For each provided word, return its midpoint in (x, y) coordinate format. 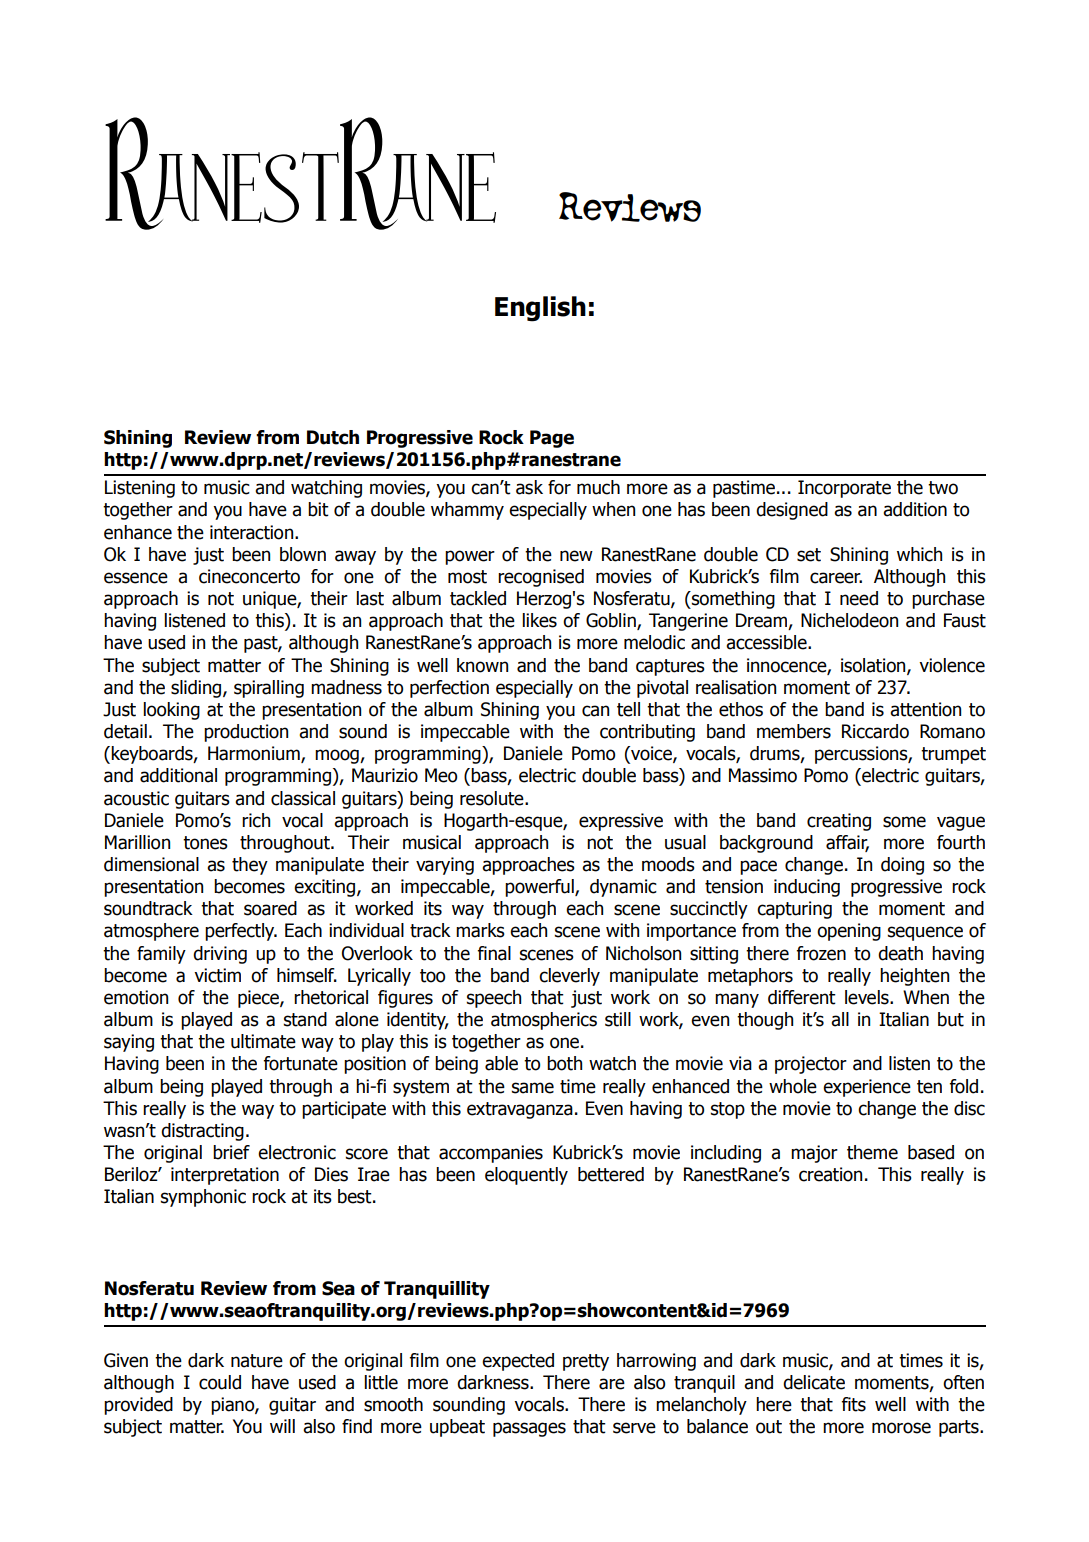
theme (872, 1152)
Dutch (333, 437)
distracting (202, 1132)
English (540, 309)
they (250, 866)
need (859, 598)
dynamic (623, 888)
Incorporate (844, 489)
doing (902, 866)
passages (529, 1429)
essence (136, 578)
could (220, 1382)
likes (539, 620)
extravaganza (520, 1110)
